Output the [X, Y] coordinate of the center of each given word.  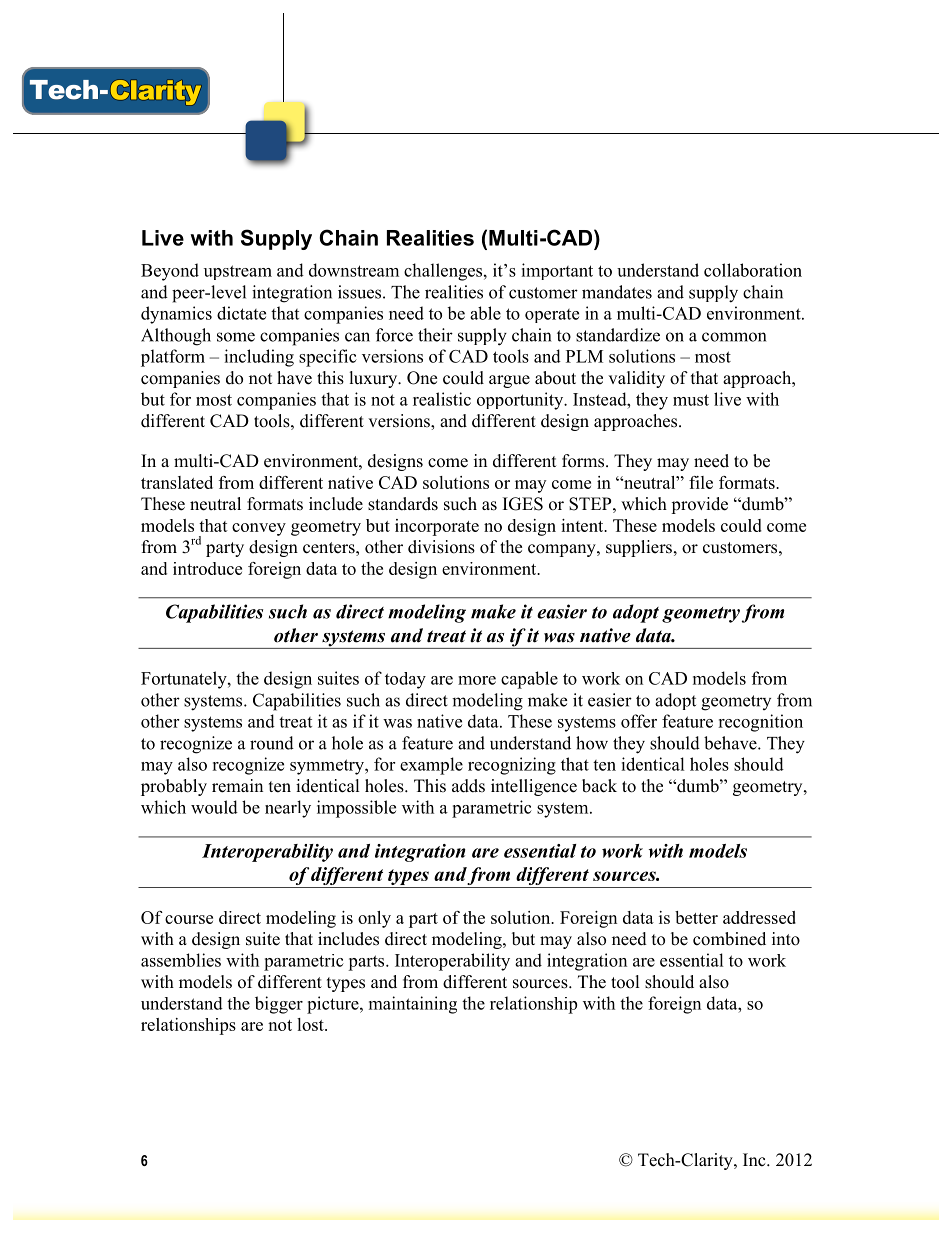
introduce [207, 568]
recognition [760, 723]
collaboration [753, 270]
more [477, 680]
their [435, 335]
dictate [241, 313]
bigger [279, 1005]
